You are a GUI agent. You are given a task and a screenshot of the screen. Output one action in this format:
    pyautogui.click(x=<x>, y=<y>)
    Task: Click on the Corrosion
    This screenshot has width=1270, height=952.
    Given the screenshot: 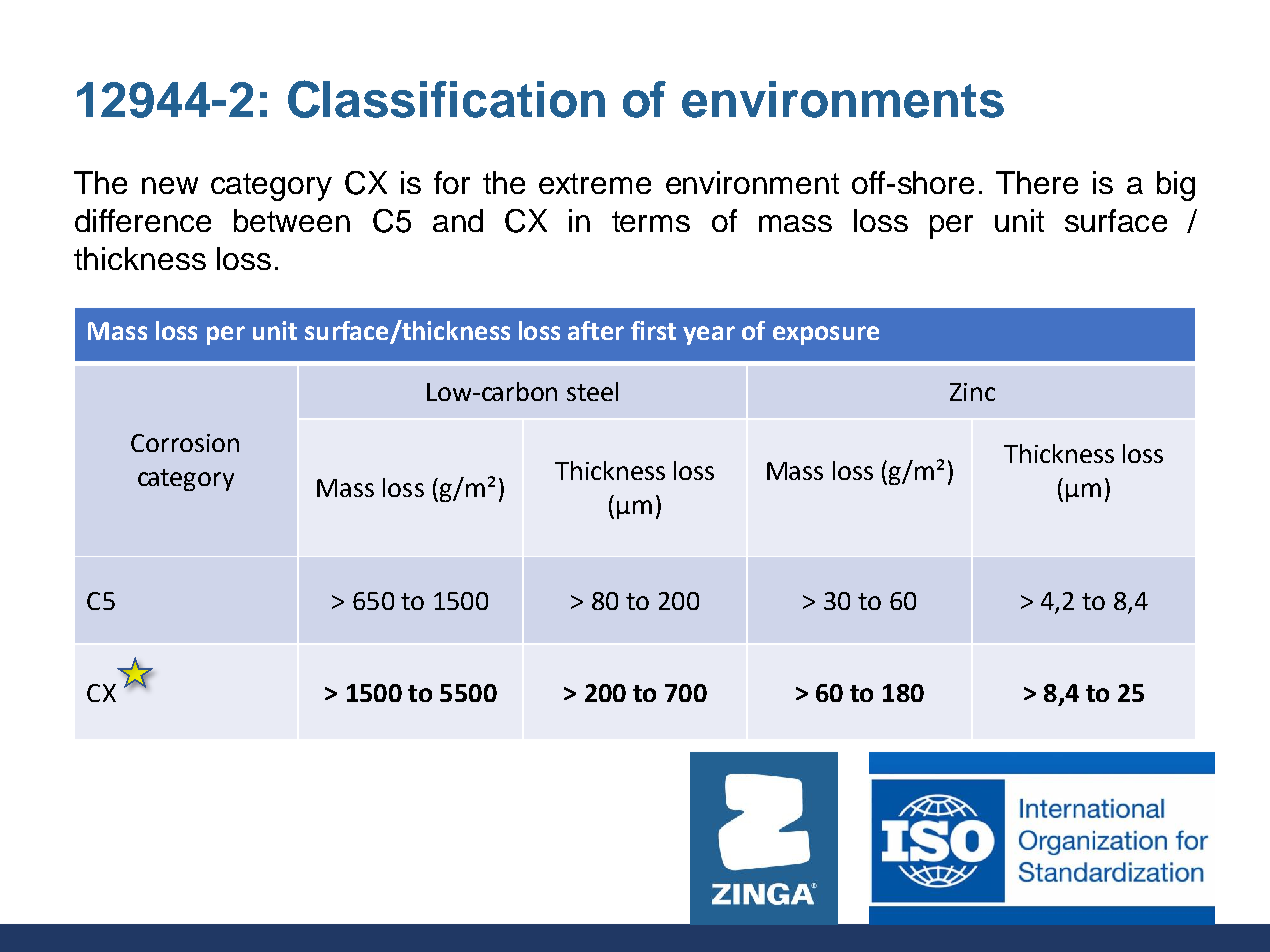 What is the action you would take?
    pyautogui.click(x=185, y=443)
